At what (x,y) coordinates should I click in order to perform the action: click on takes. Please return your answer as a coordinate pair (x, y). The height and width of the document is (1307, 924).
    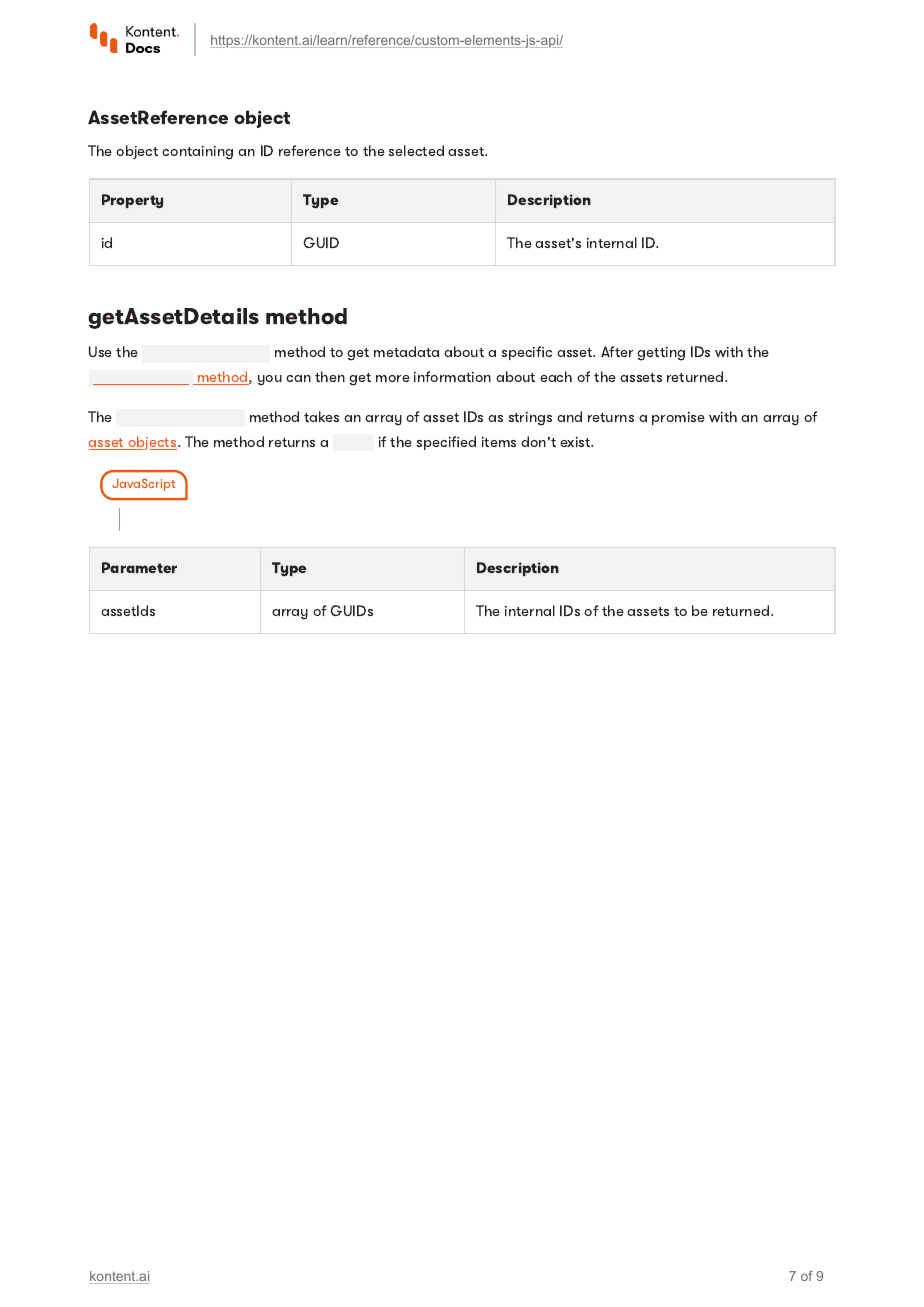
    Looking at the image, I should click on (321, 416).
